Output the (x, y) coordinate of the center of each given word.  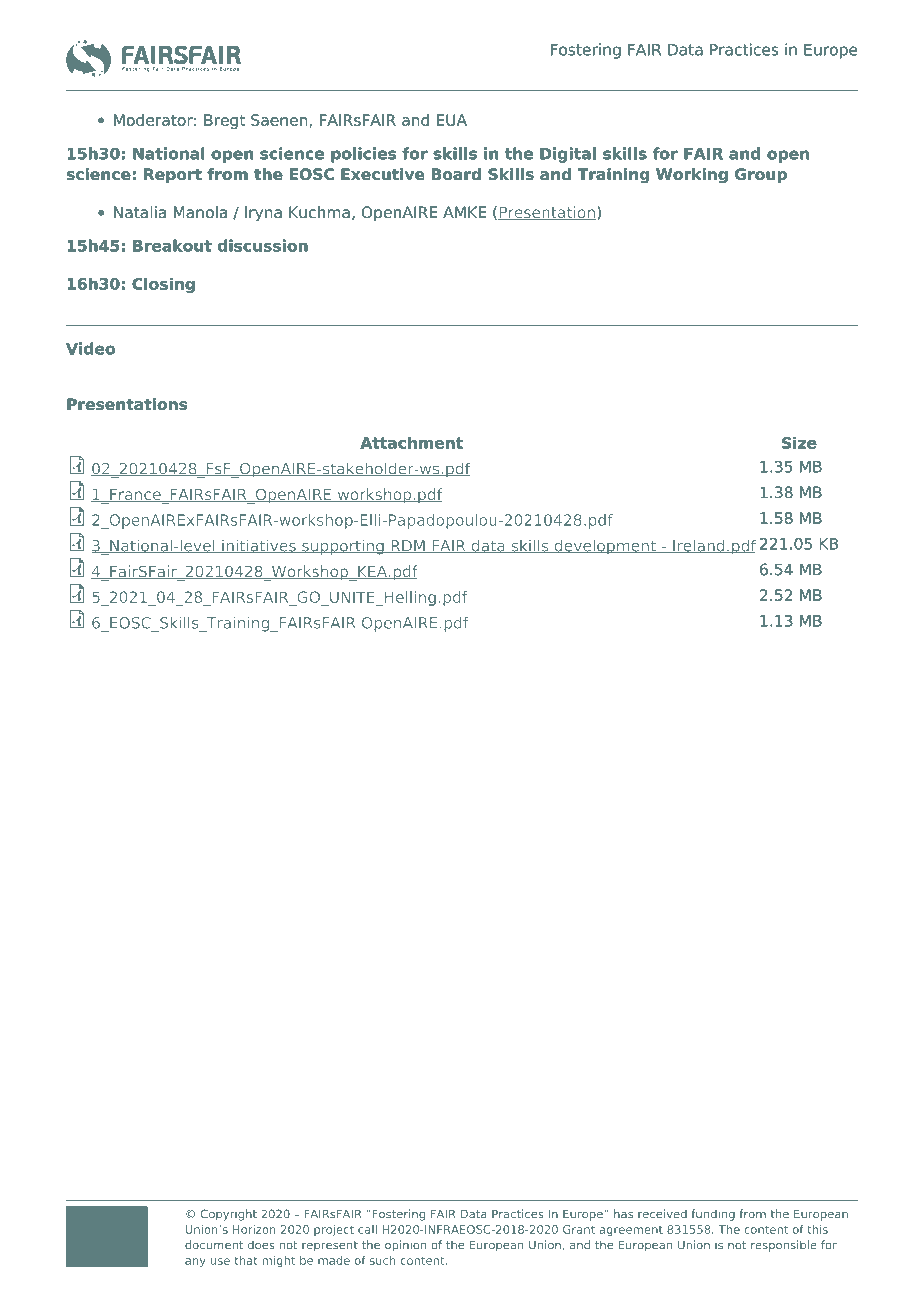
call (367, 1229)
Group (761, 175)
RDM (408, 546)
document (214, 1245)
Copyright (229, 1215)
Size (799, 443)
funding (713, 1215)
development (605, 547)
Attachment (411, 443)
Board (456, 174)
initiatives (259, 546)
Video (90, 348)
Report (173, 175)
